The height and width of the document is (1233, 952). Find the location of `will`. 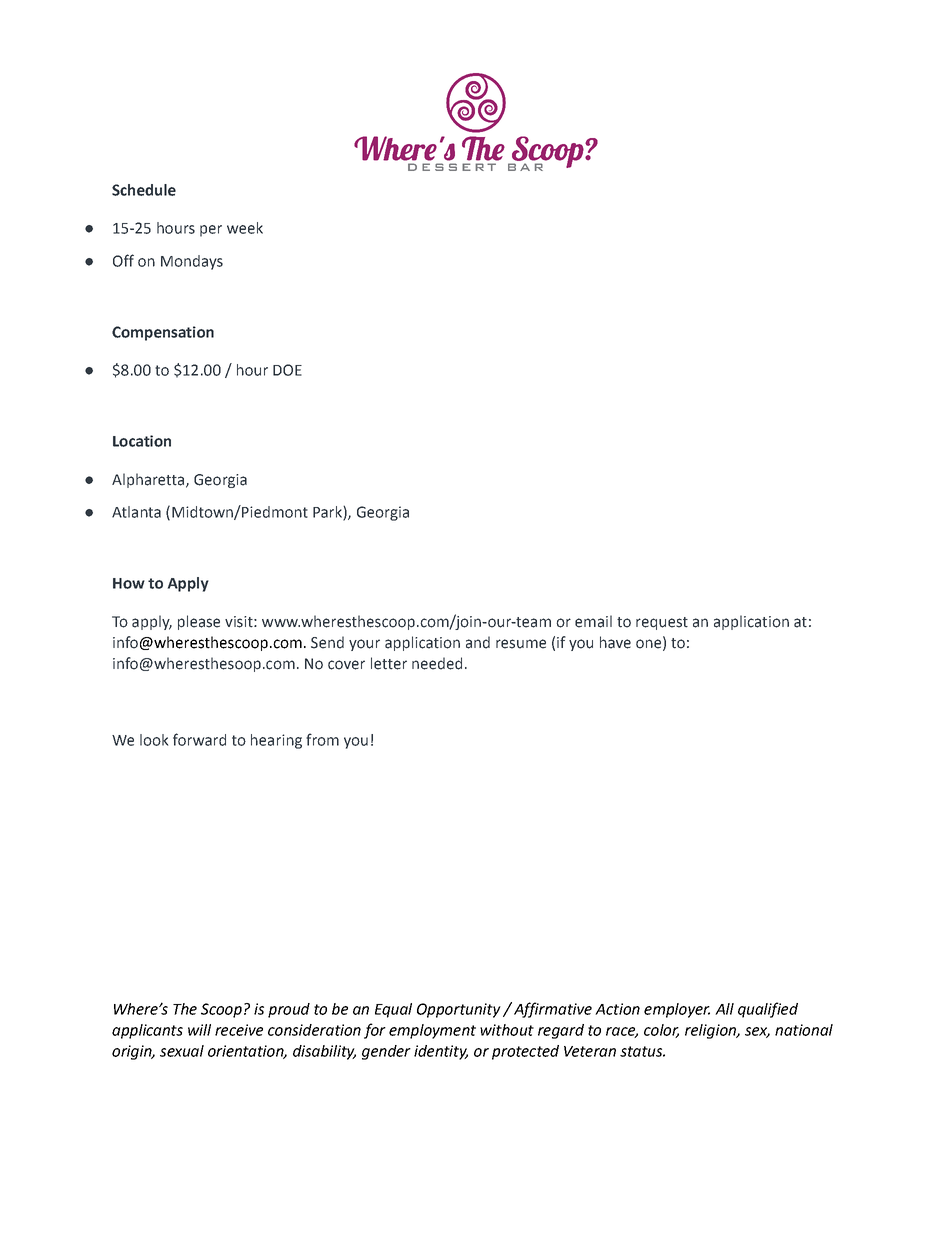

will is located at coordinates (199, 1030).
